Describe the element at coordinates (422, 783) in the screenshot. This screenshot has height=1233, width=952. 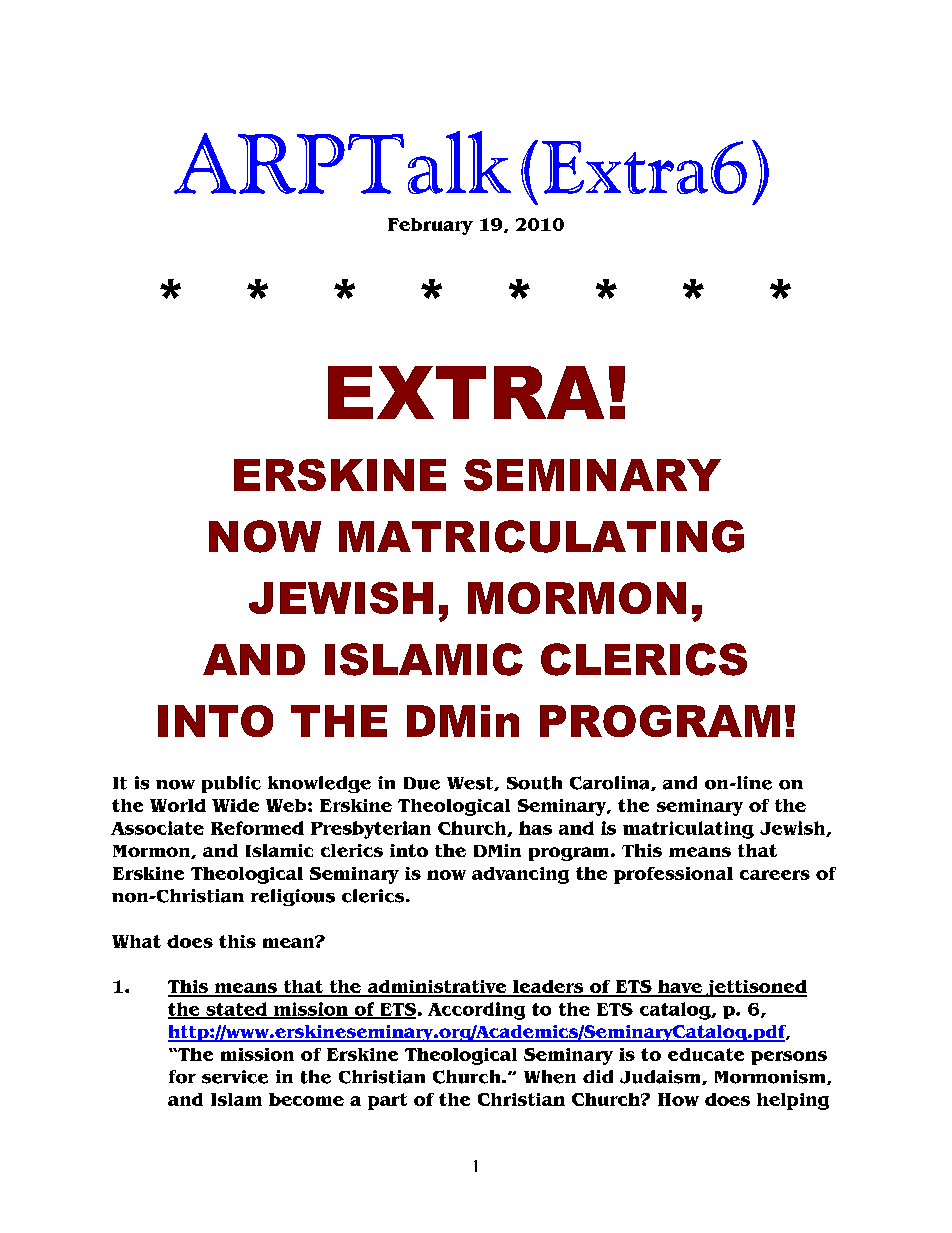
I see `Due` at that location.
